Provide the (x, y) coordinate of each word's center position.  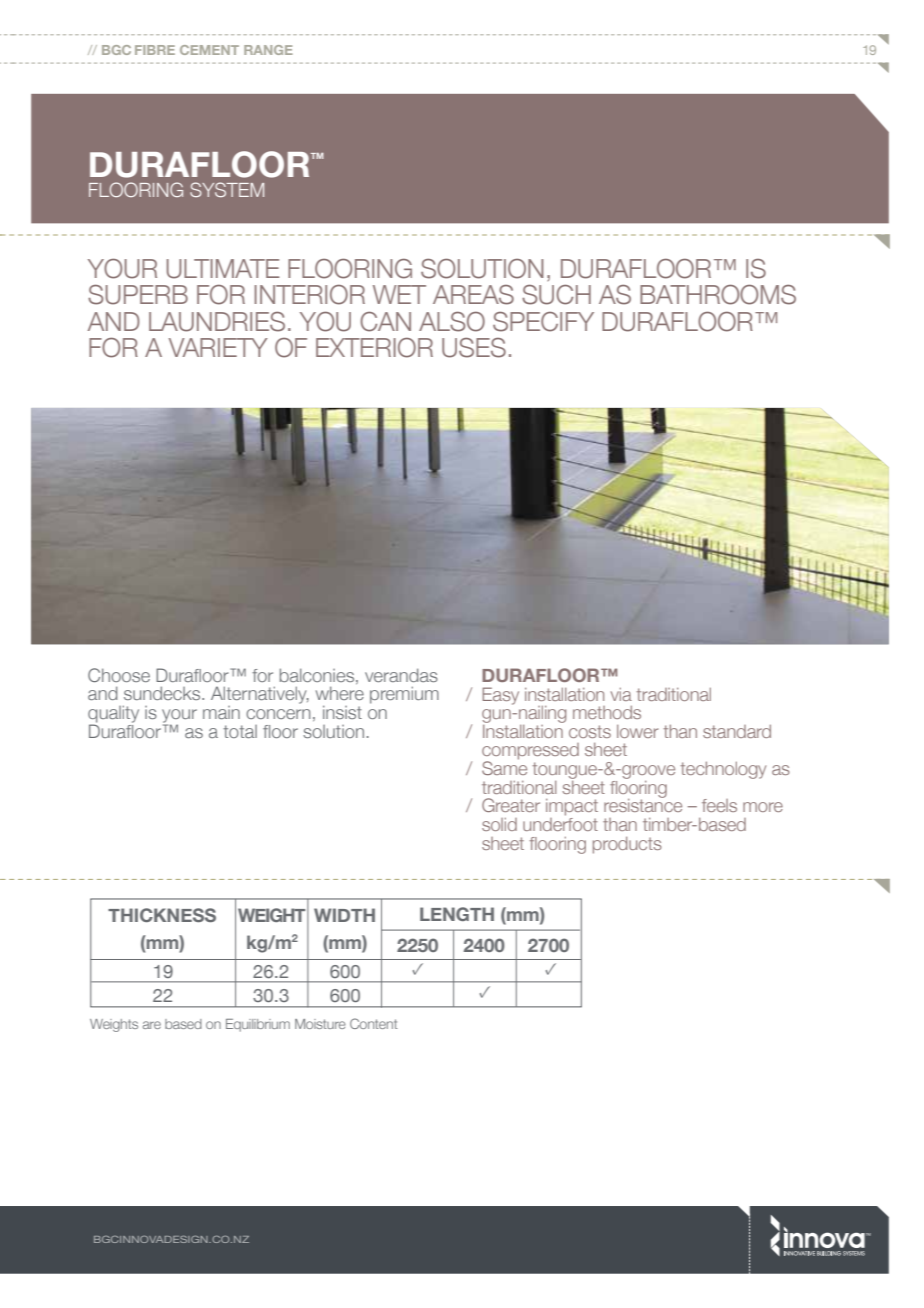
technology (723, 770)
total (240, 731)
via (621, 694)
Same (504, 767)
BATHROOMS (718, 295)
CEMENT (209, 50)
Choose (119, 675)
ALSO (452, 322)
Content (374, 1023)
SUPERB (138, 295)
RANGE (268, 50)
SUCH (556, 295)
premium (404, 695)
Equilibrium (258, 1025)
